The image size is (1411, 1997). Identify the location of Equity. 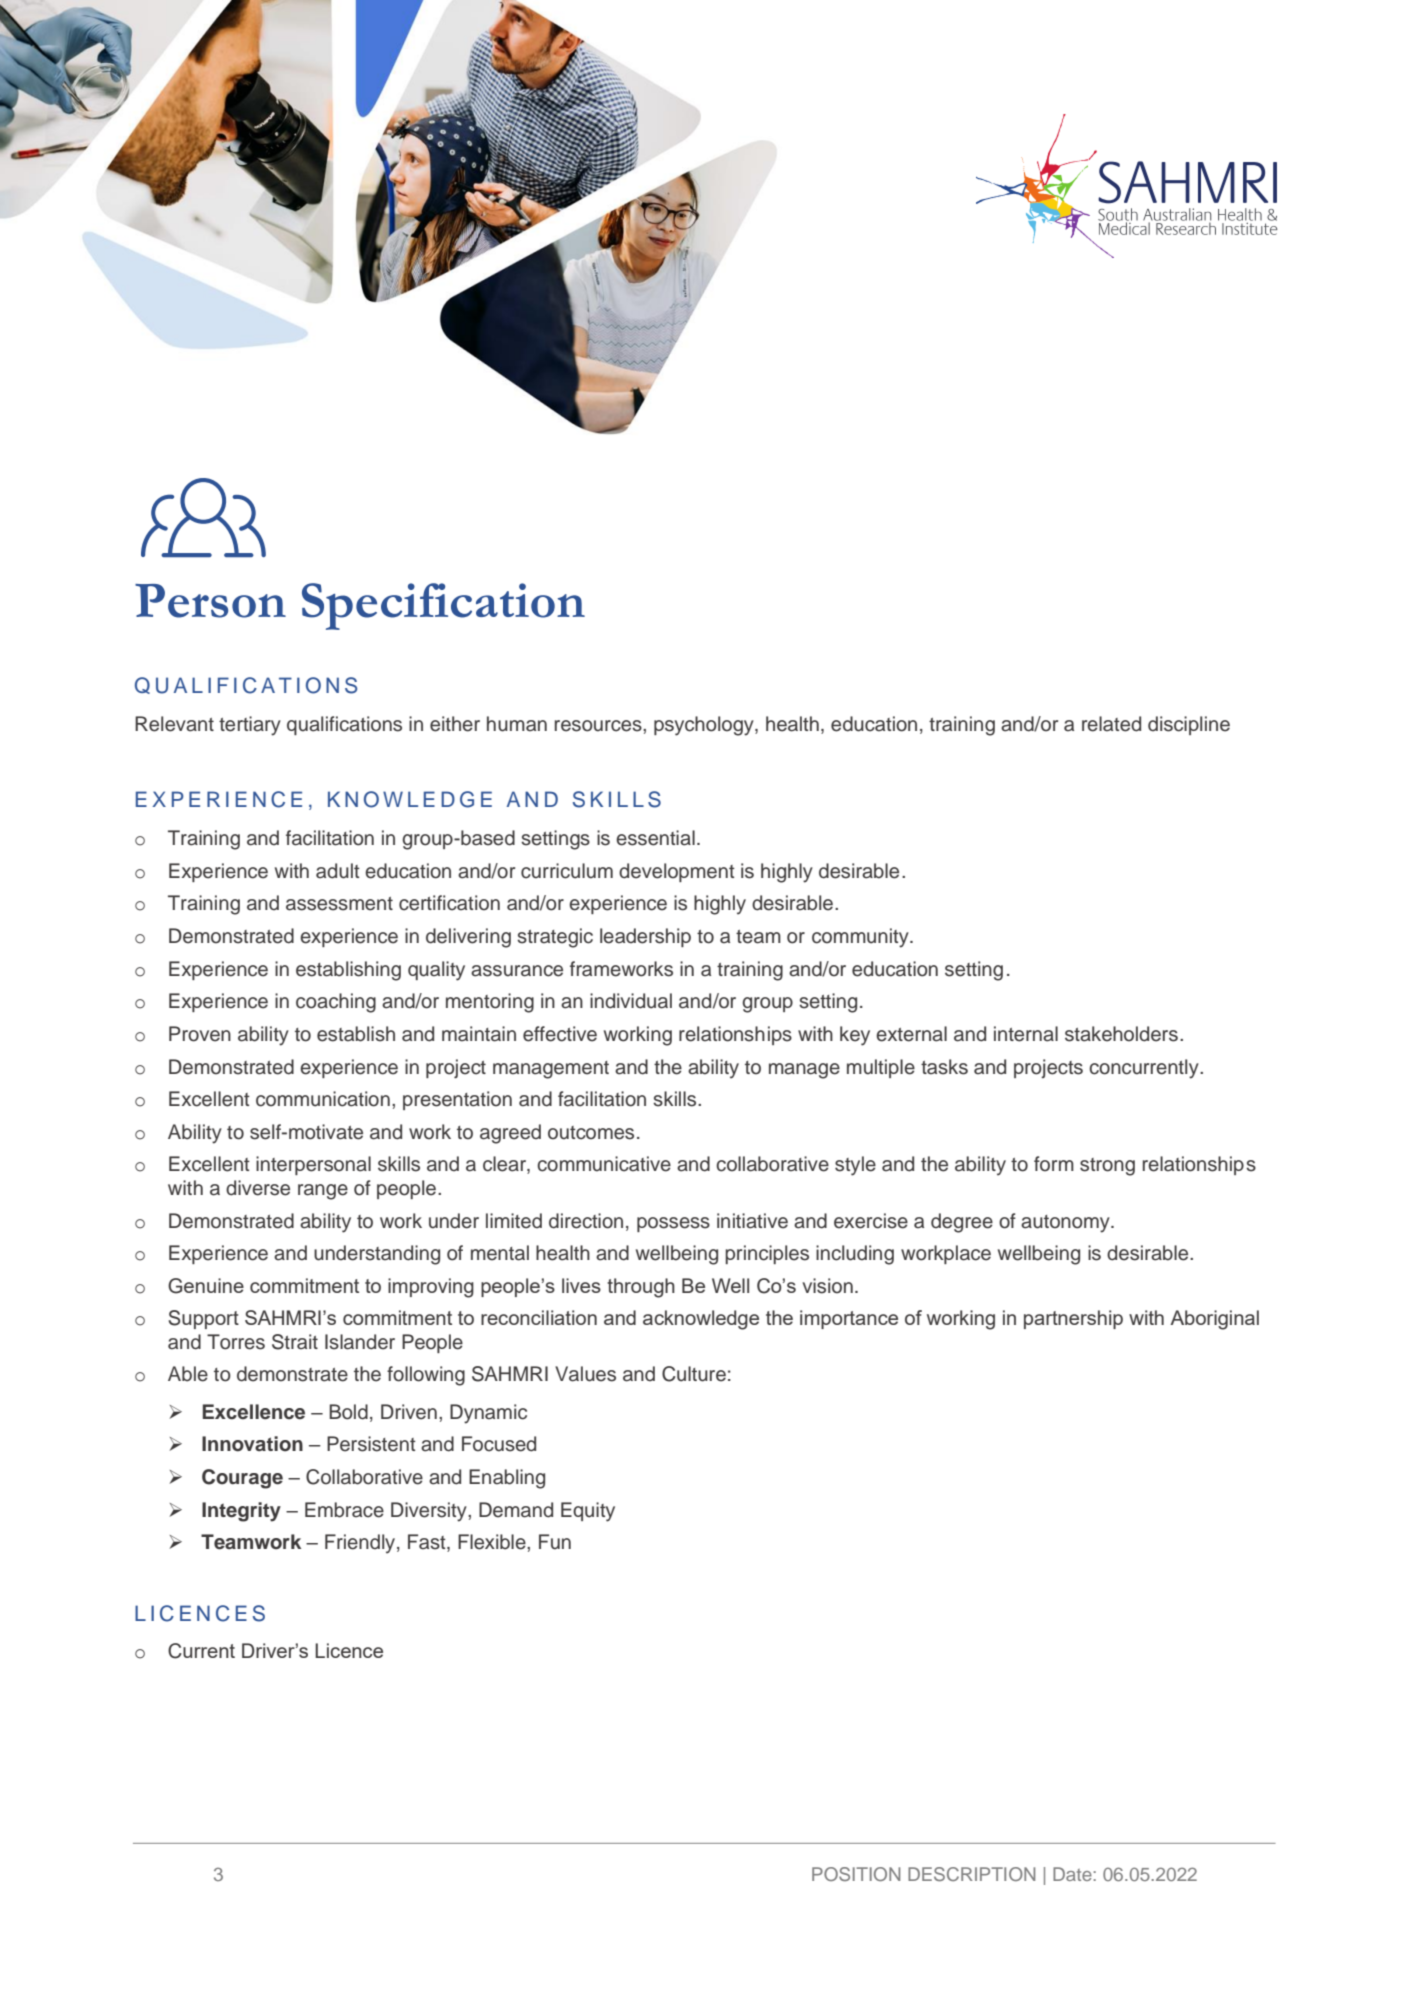
(588, 1512).
